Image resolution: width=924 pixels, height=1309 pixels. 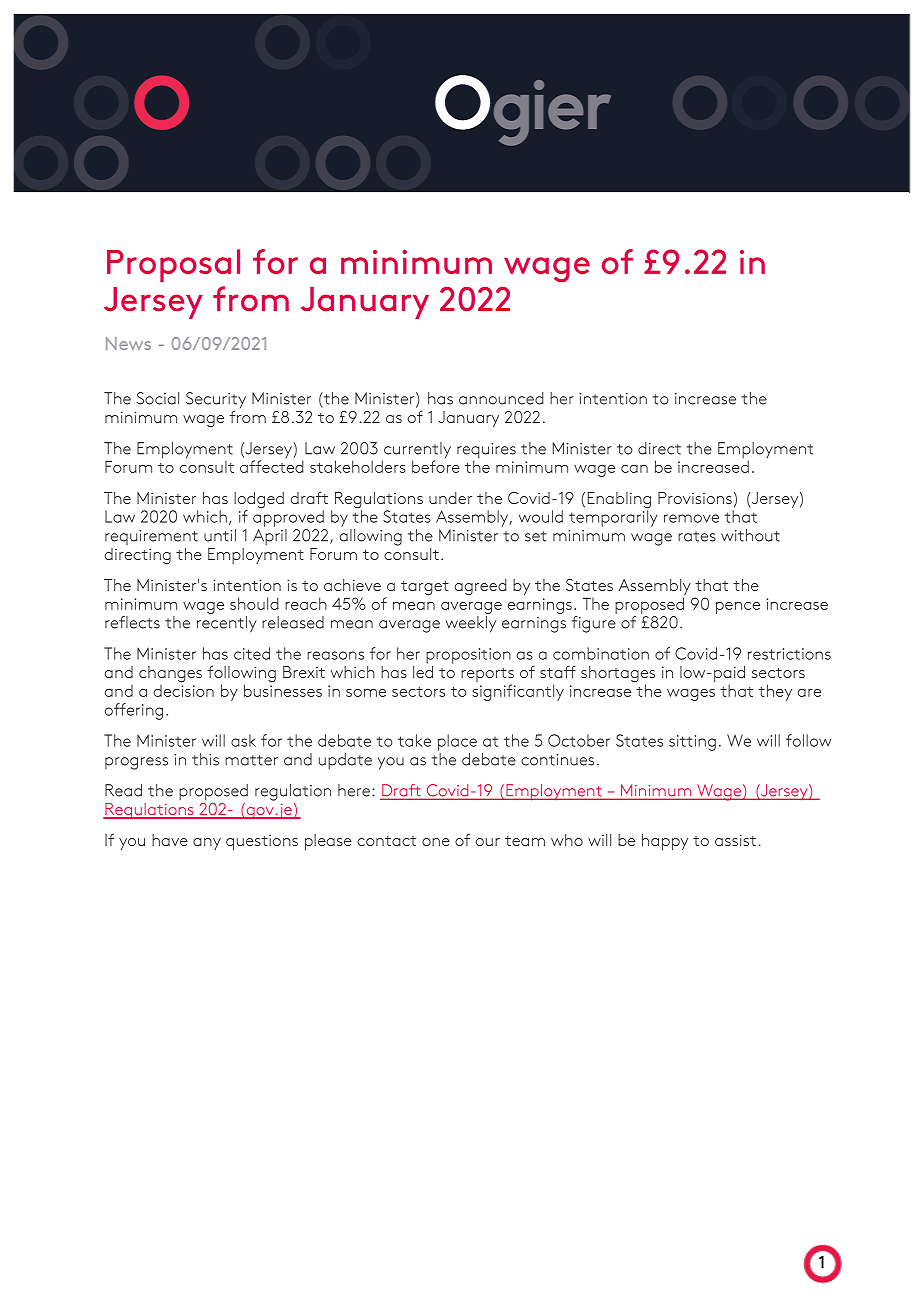 I want to click on proposition, so click(x=468, y=656).
